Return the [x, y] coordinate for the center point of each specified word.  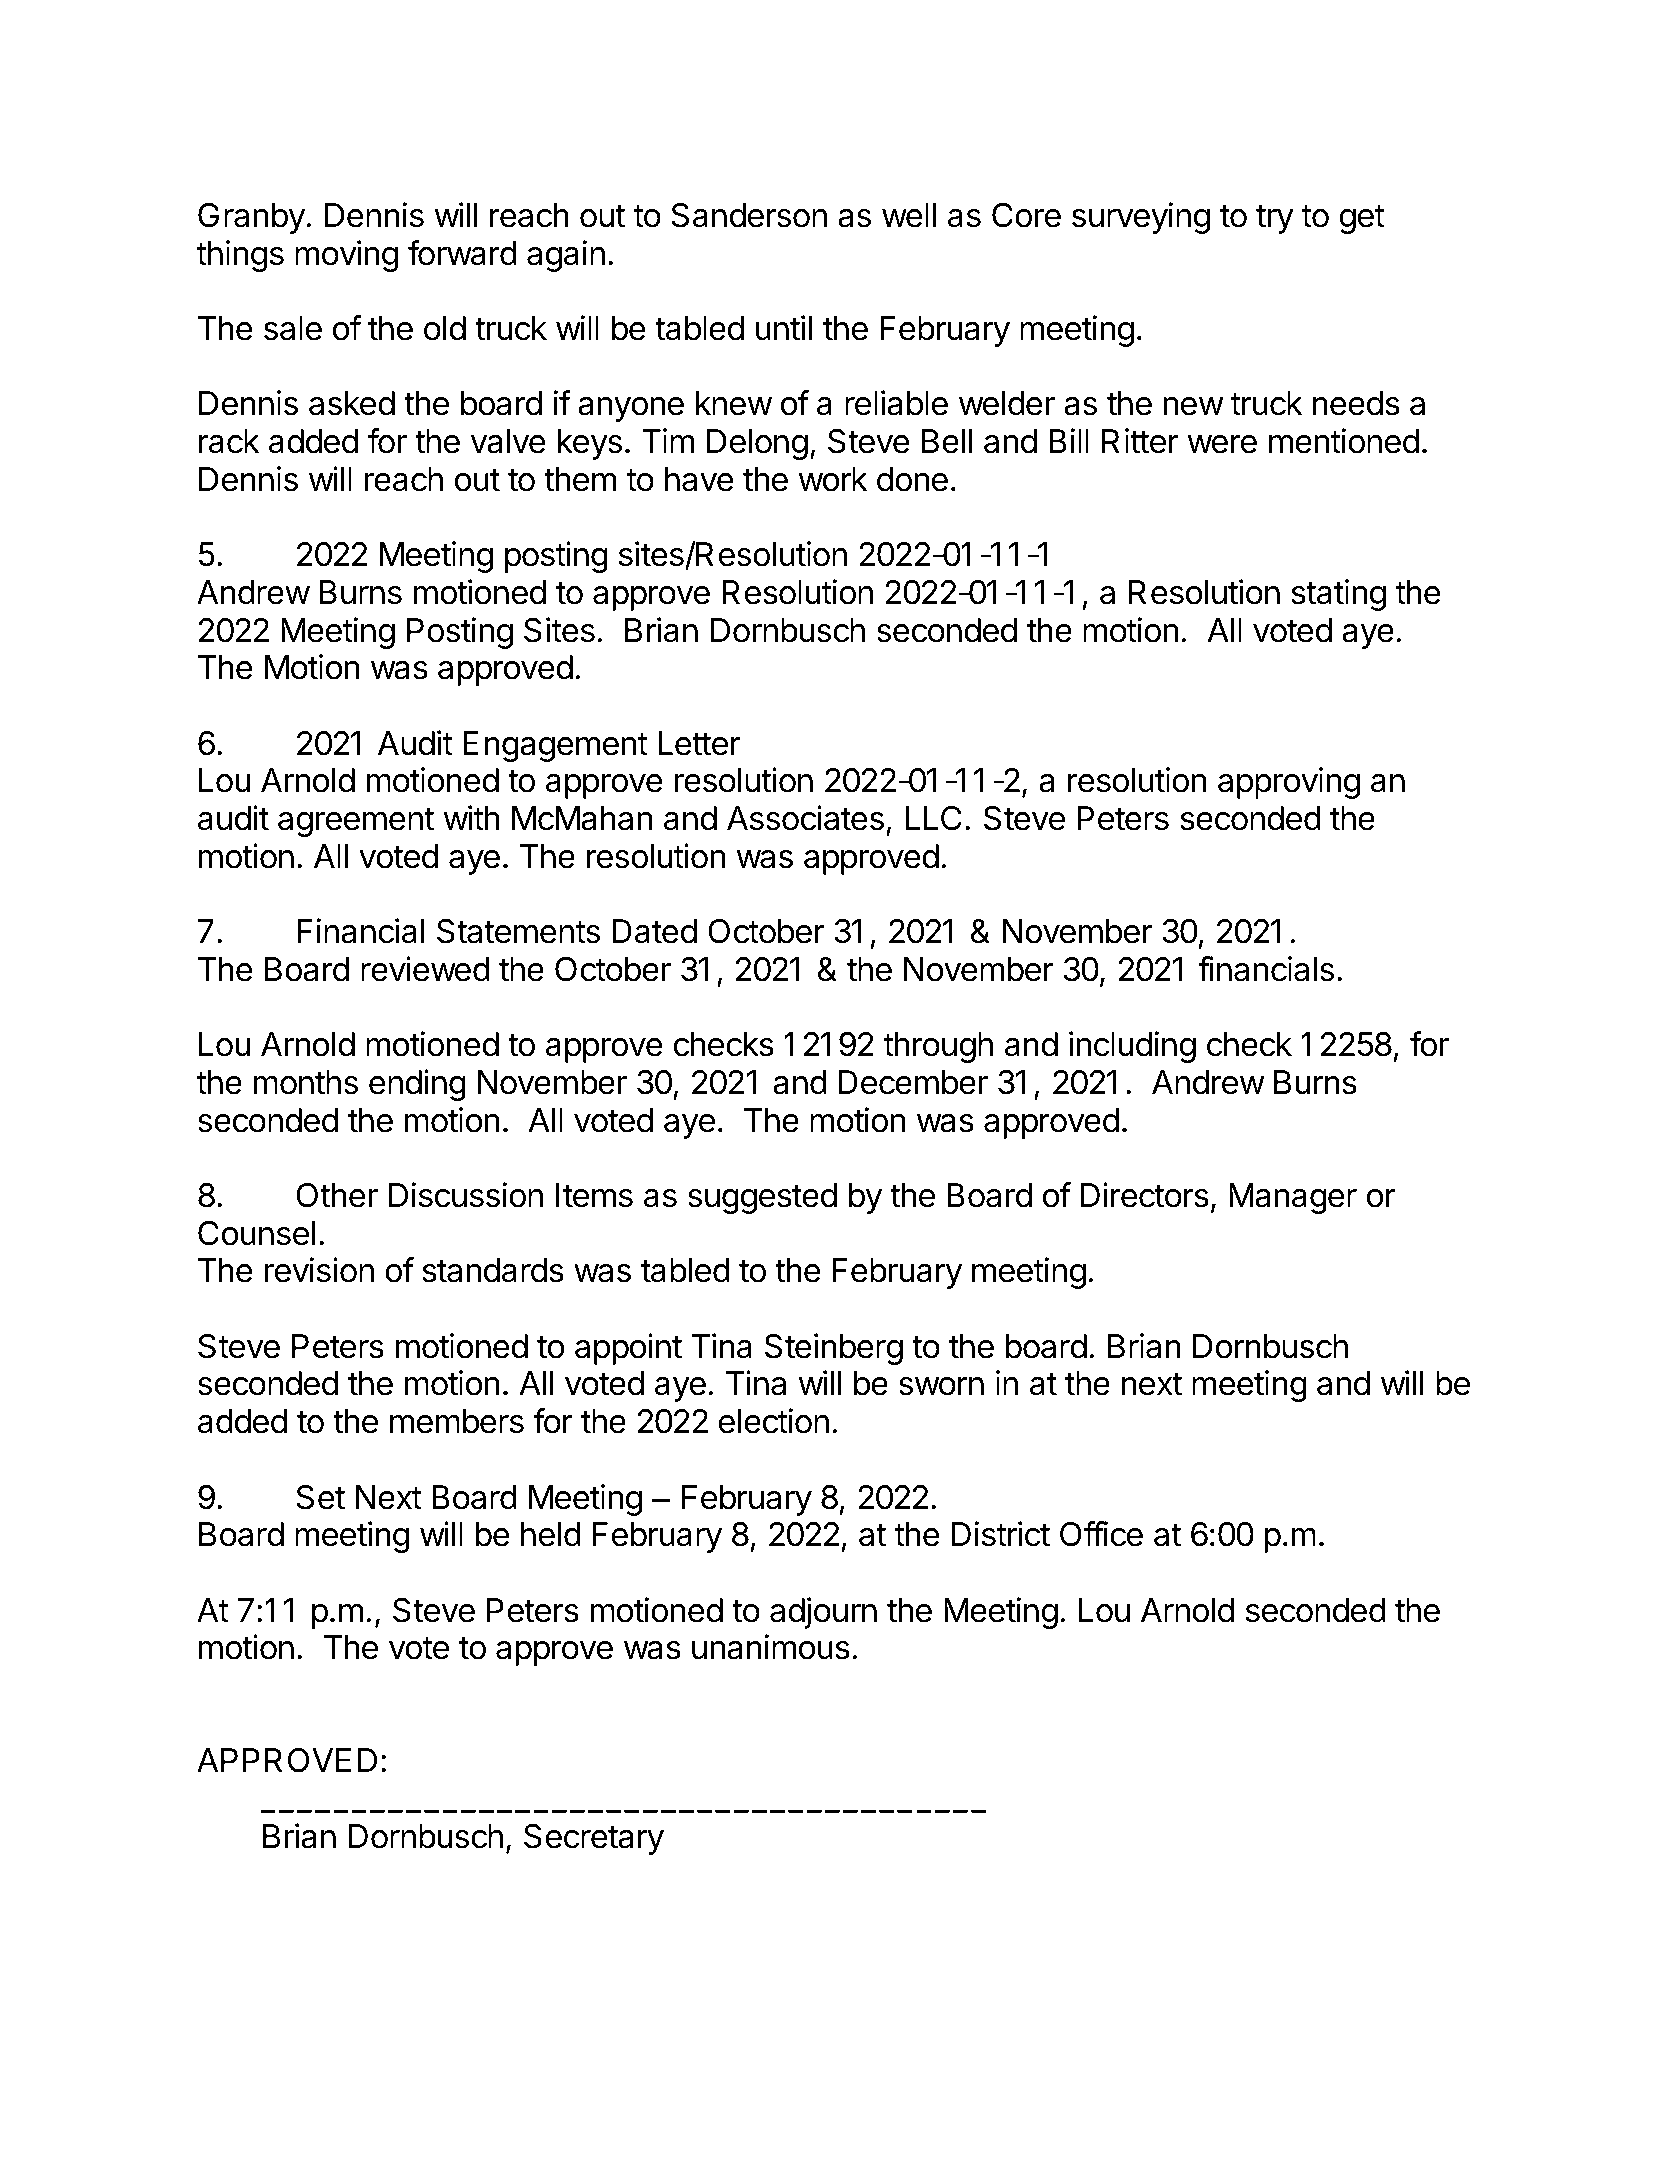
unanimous [771, 1647]
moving [346, 256]
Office [1101, 1534]
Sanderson [749, 215]
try [1275, 219]
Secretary [594, 1839]
